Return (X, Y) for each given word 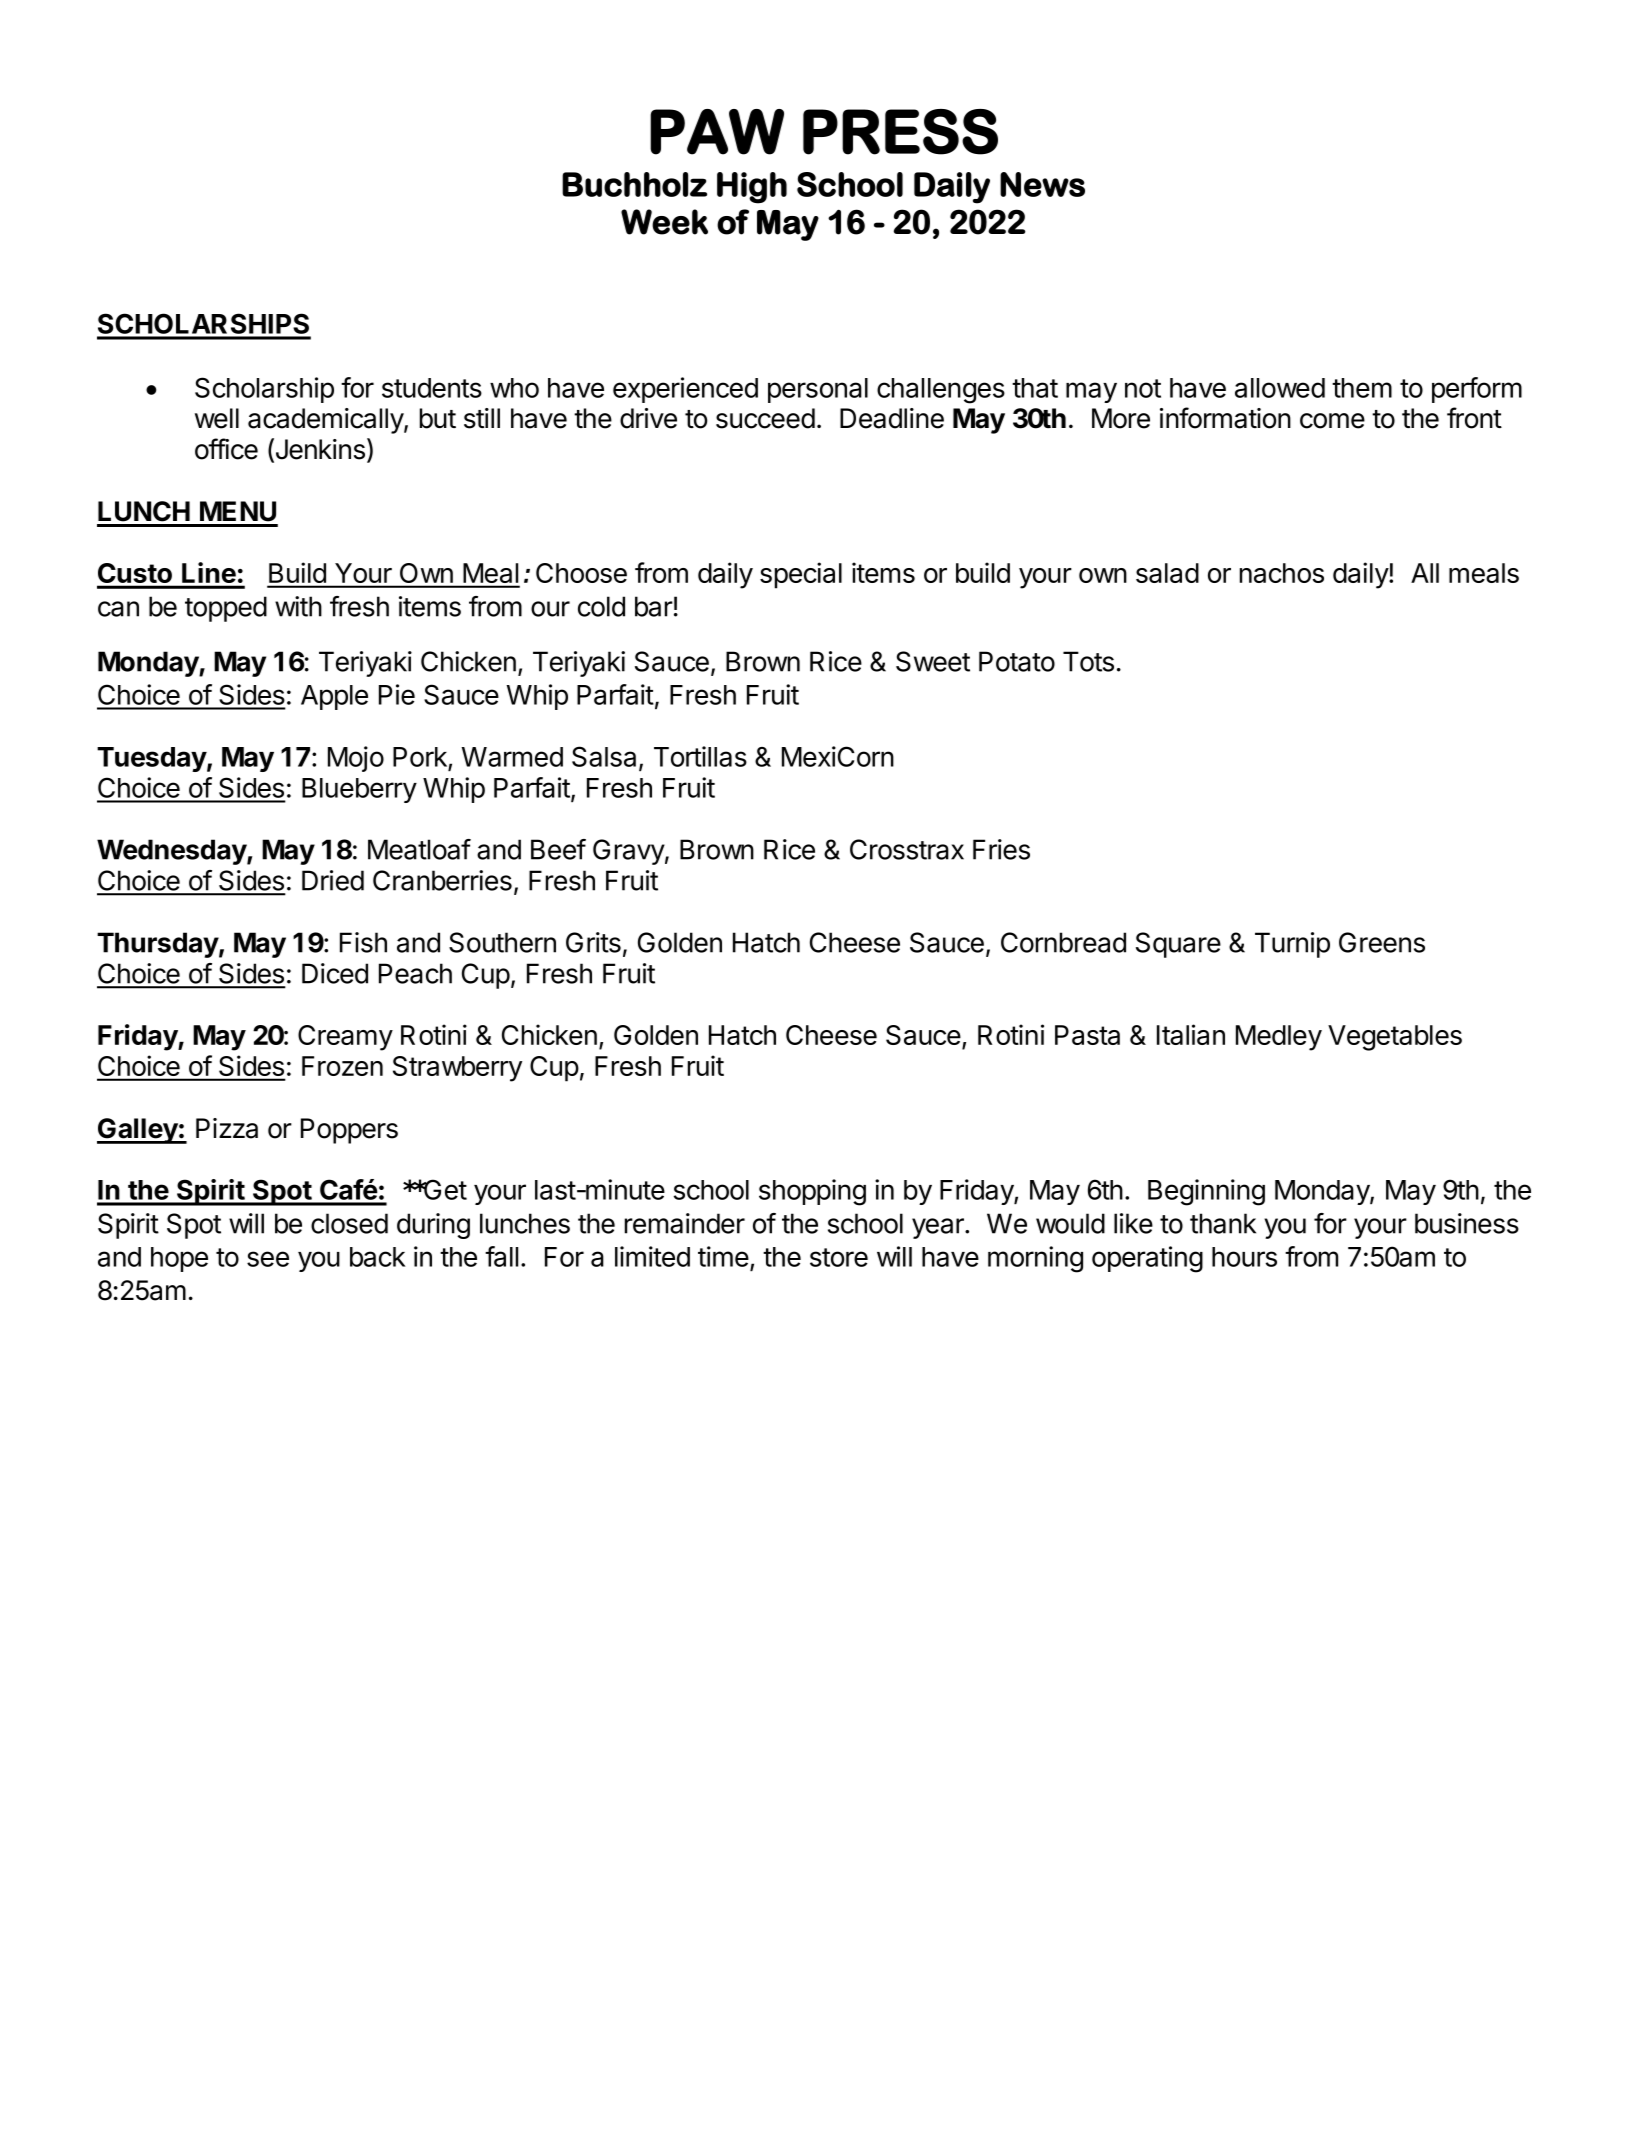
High (752, 188)
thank (1223, 1223)
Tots (1088, 661)
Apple (334, 697)
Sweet (933, 661)
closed (349, 1223)
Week (664, 222)
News (1042, 184)
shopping (812, 1192)
